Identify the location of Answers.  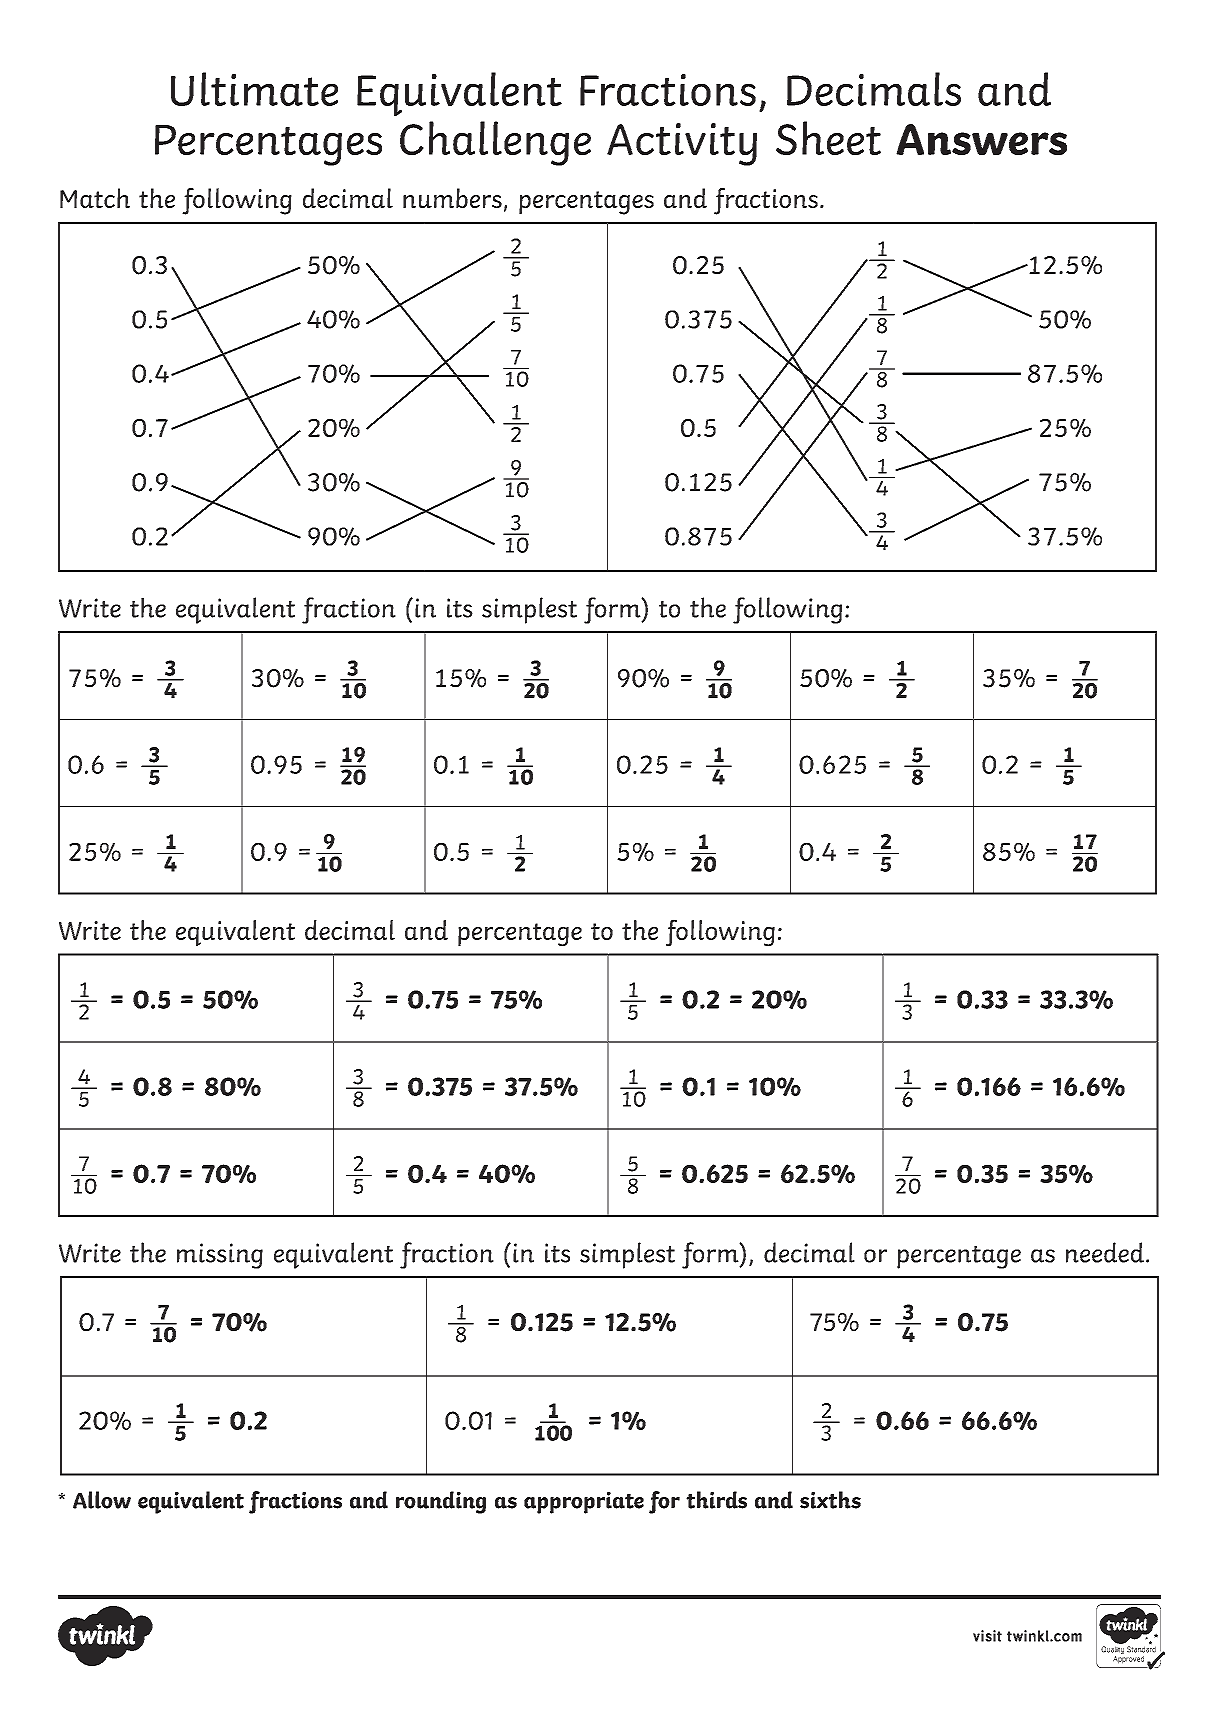
(981, 139).
